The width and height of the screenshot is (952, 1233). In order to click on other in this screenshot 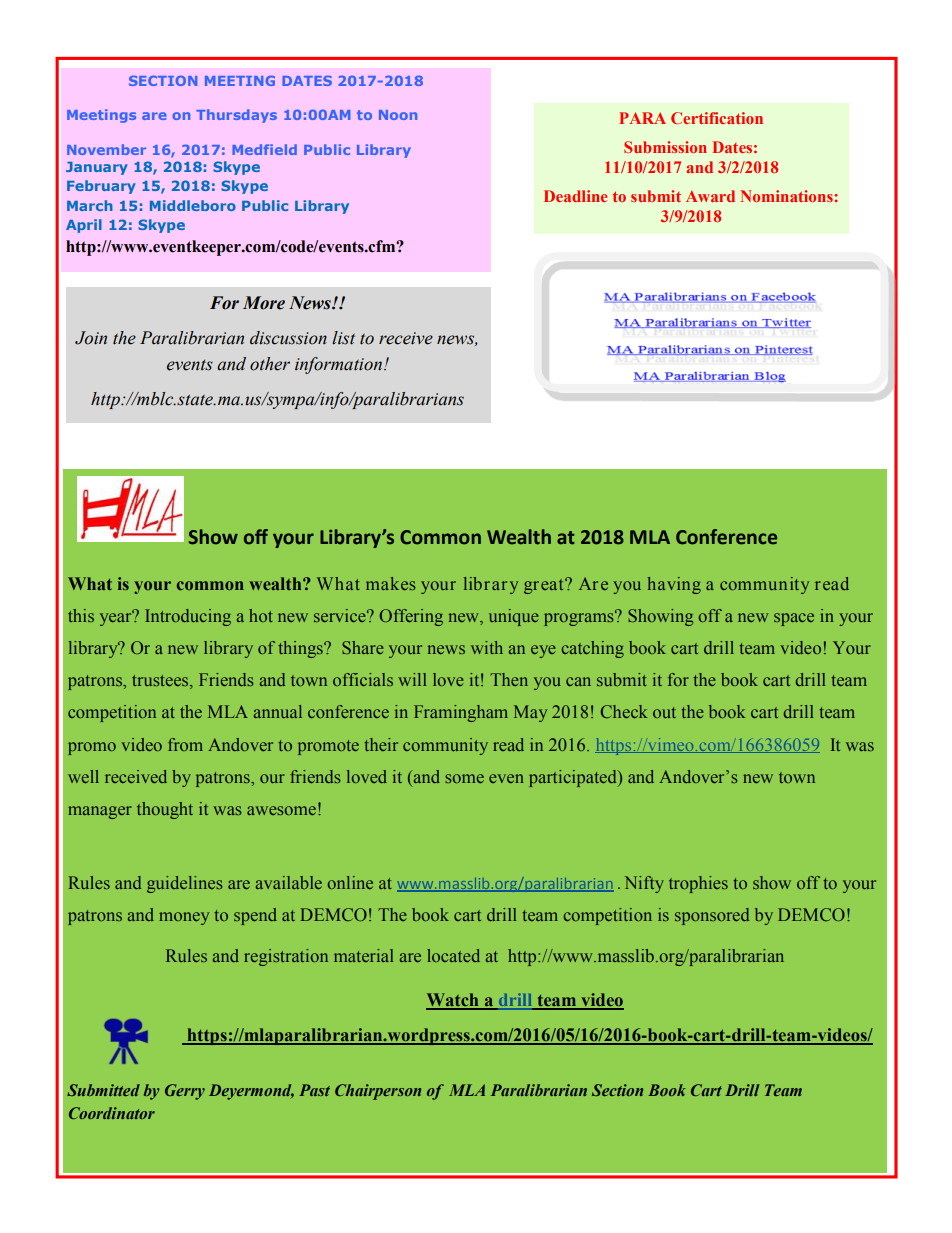, I will do `click(270, 364)`.
